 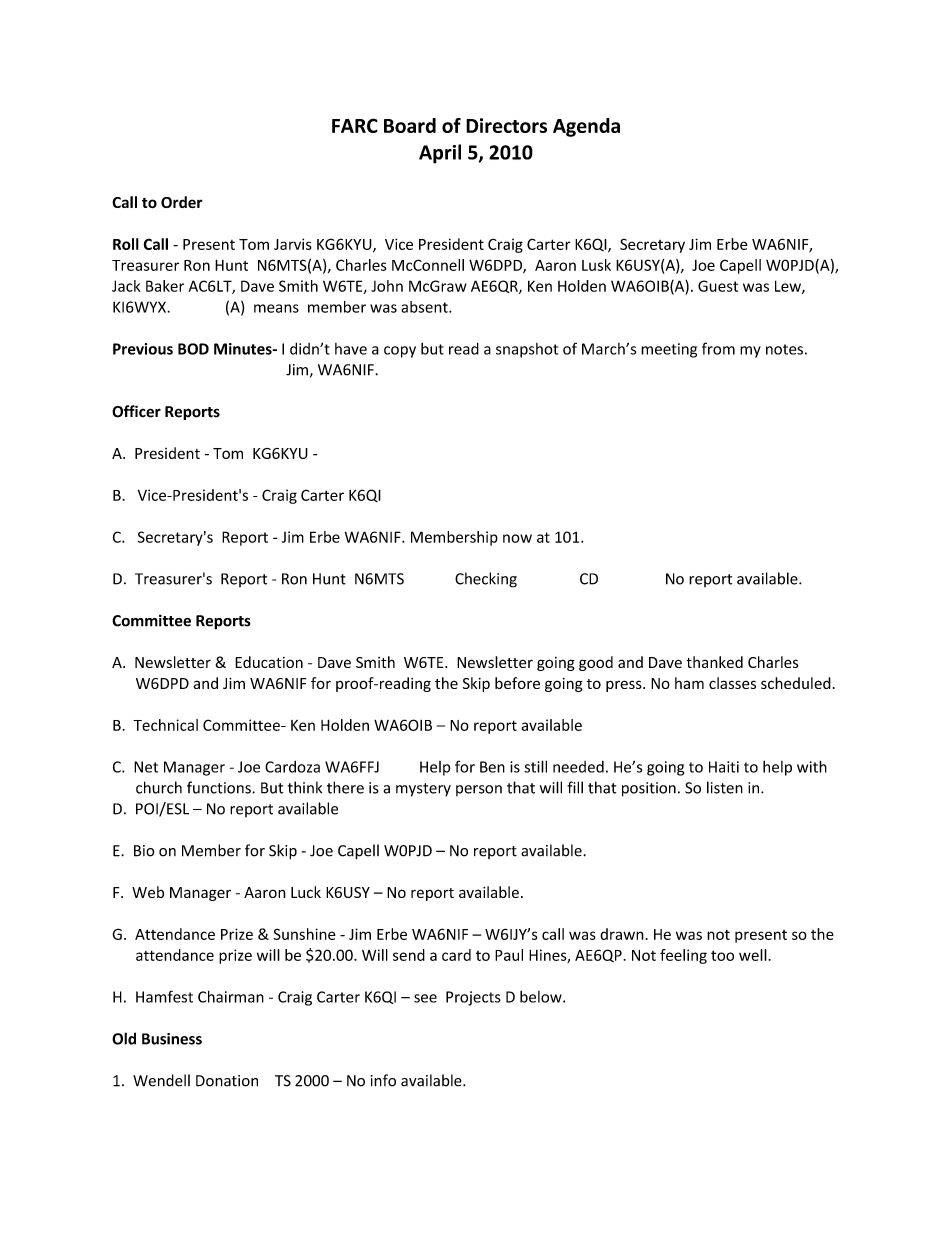 What do you see at coordinates (182, 202) in the page?
I see `Order` at bounding box center [182, 202].
